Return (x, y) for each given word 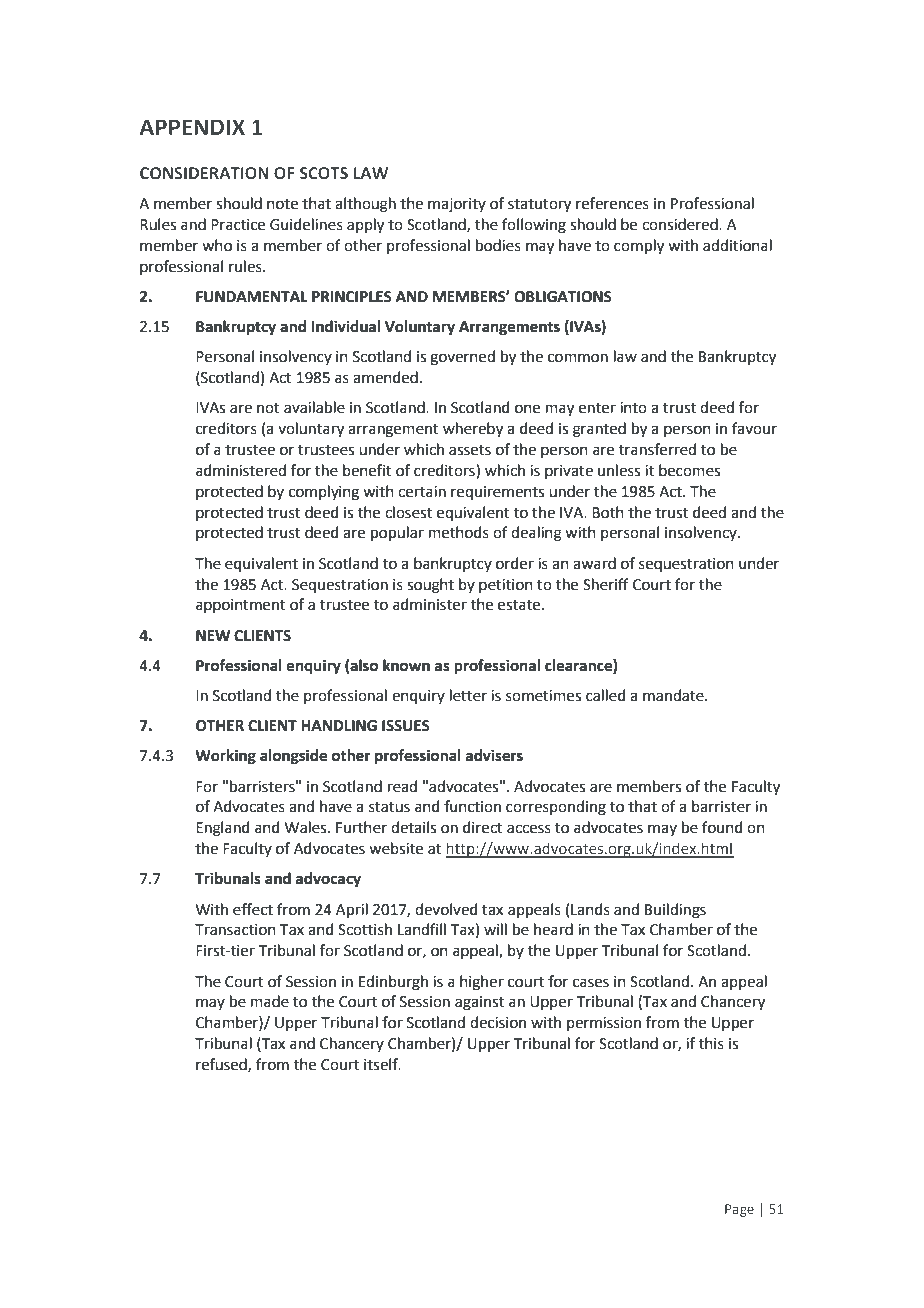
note (282, 204)
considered (681, 224)
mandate (674, 695)
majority (457, 205)
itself (382, 1064)
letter (468, 695)
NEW (213, 635)
